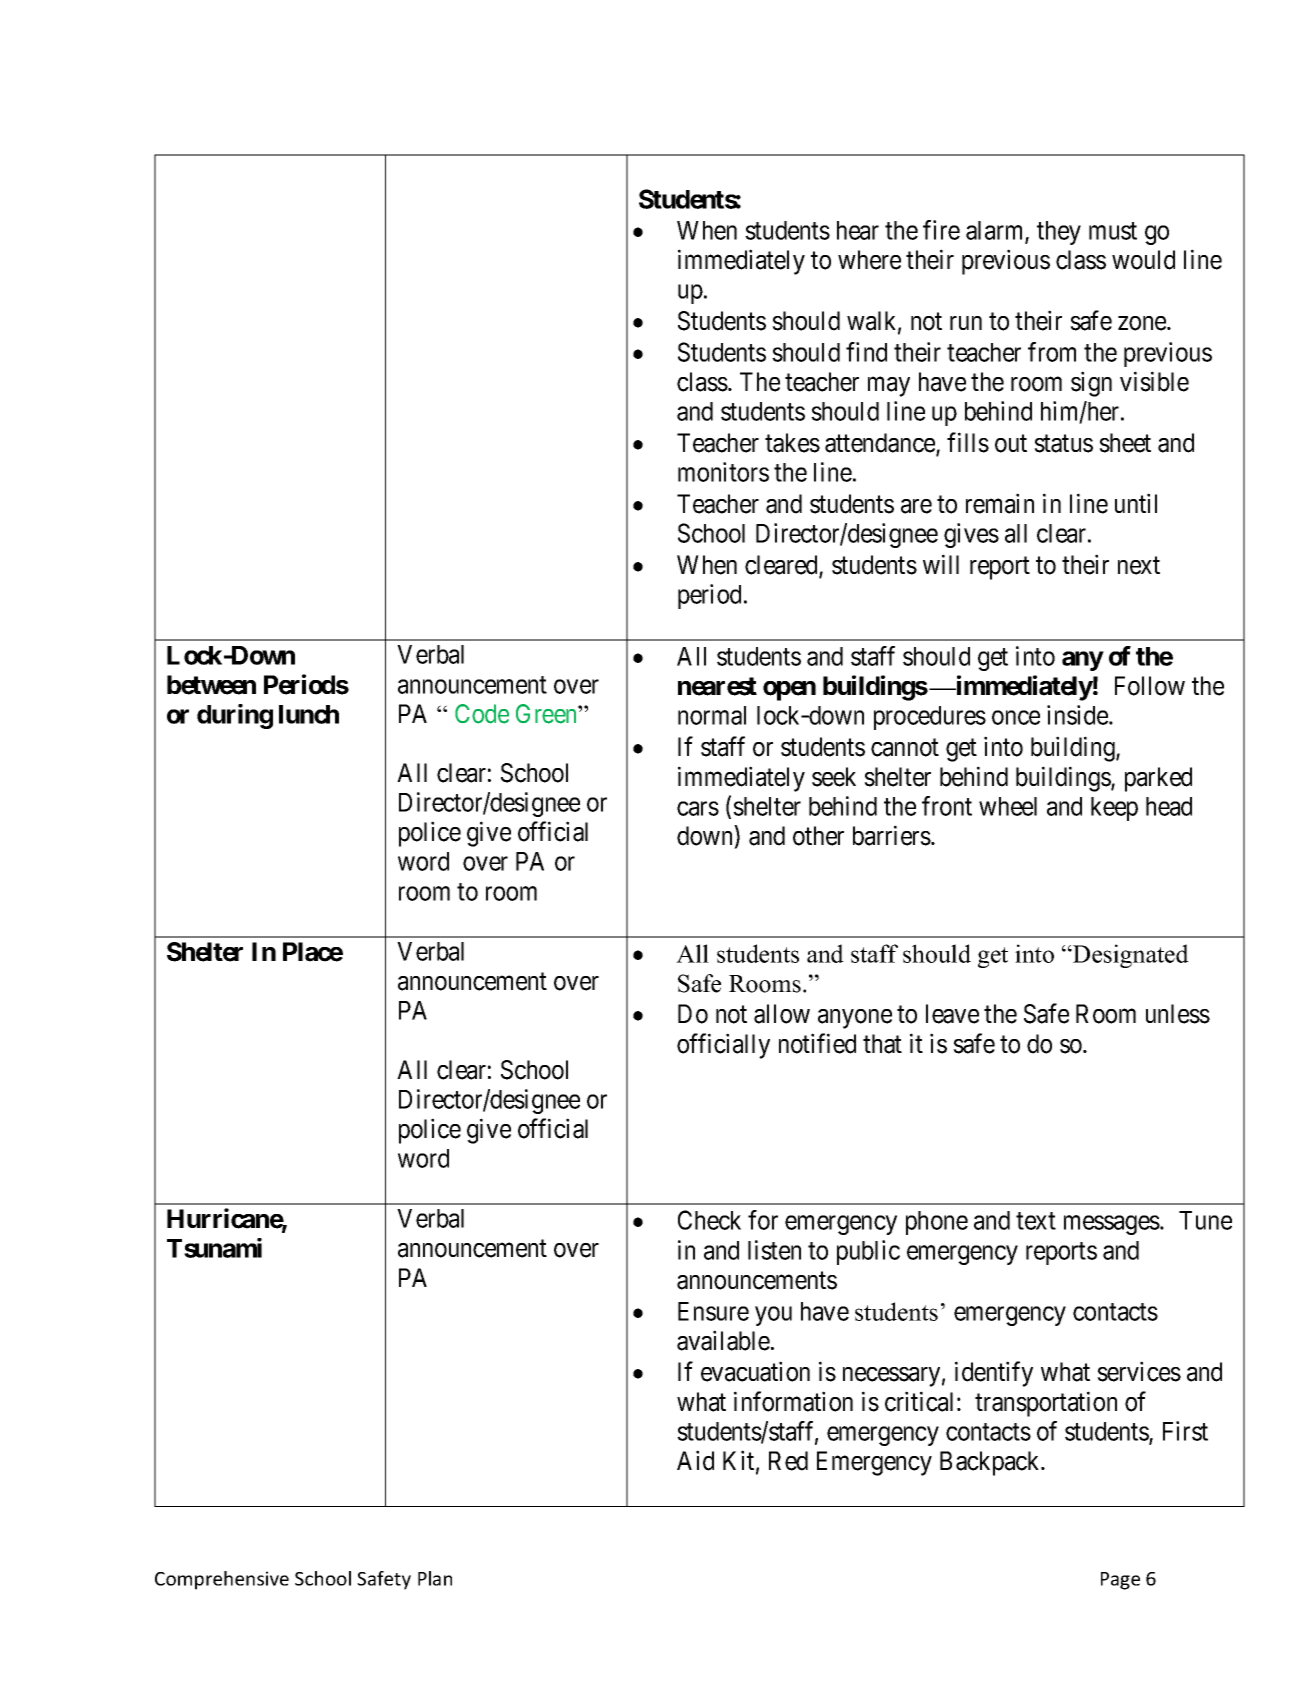 This document has height=1697, width=1311. I want to click on lunch, so click(309, 714).
